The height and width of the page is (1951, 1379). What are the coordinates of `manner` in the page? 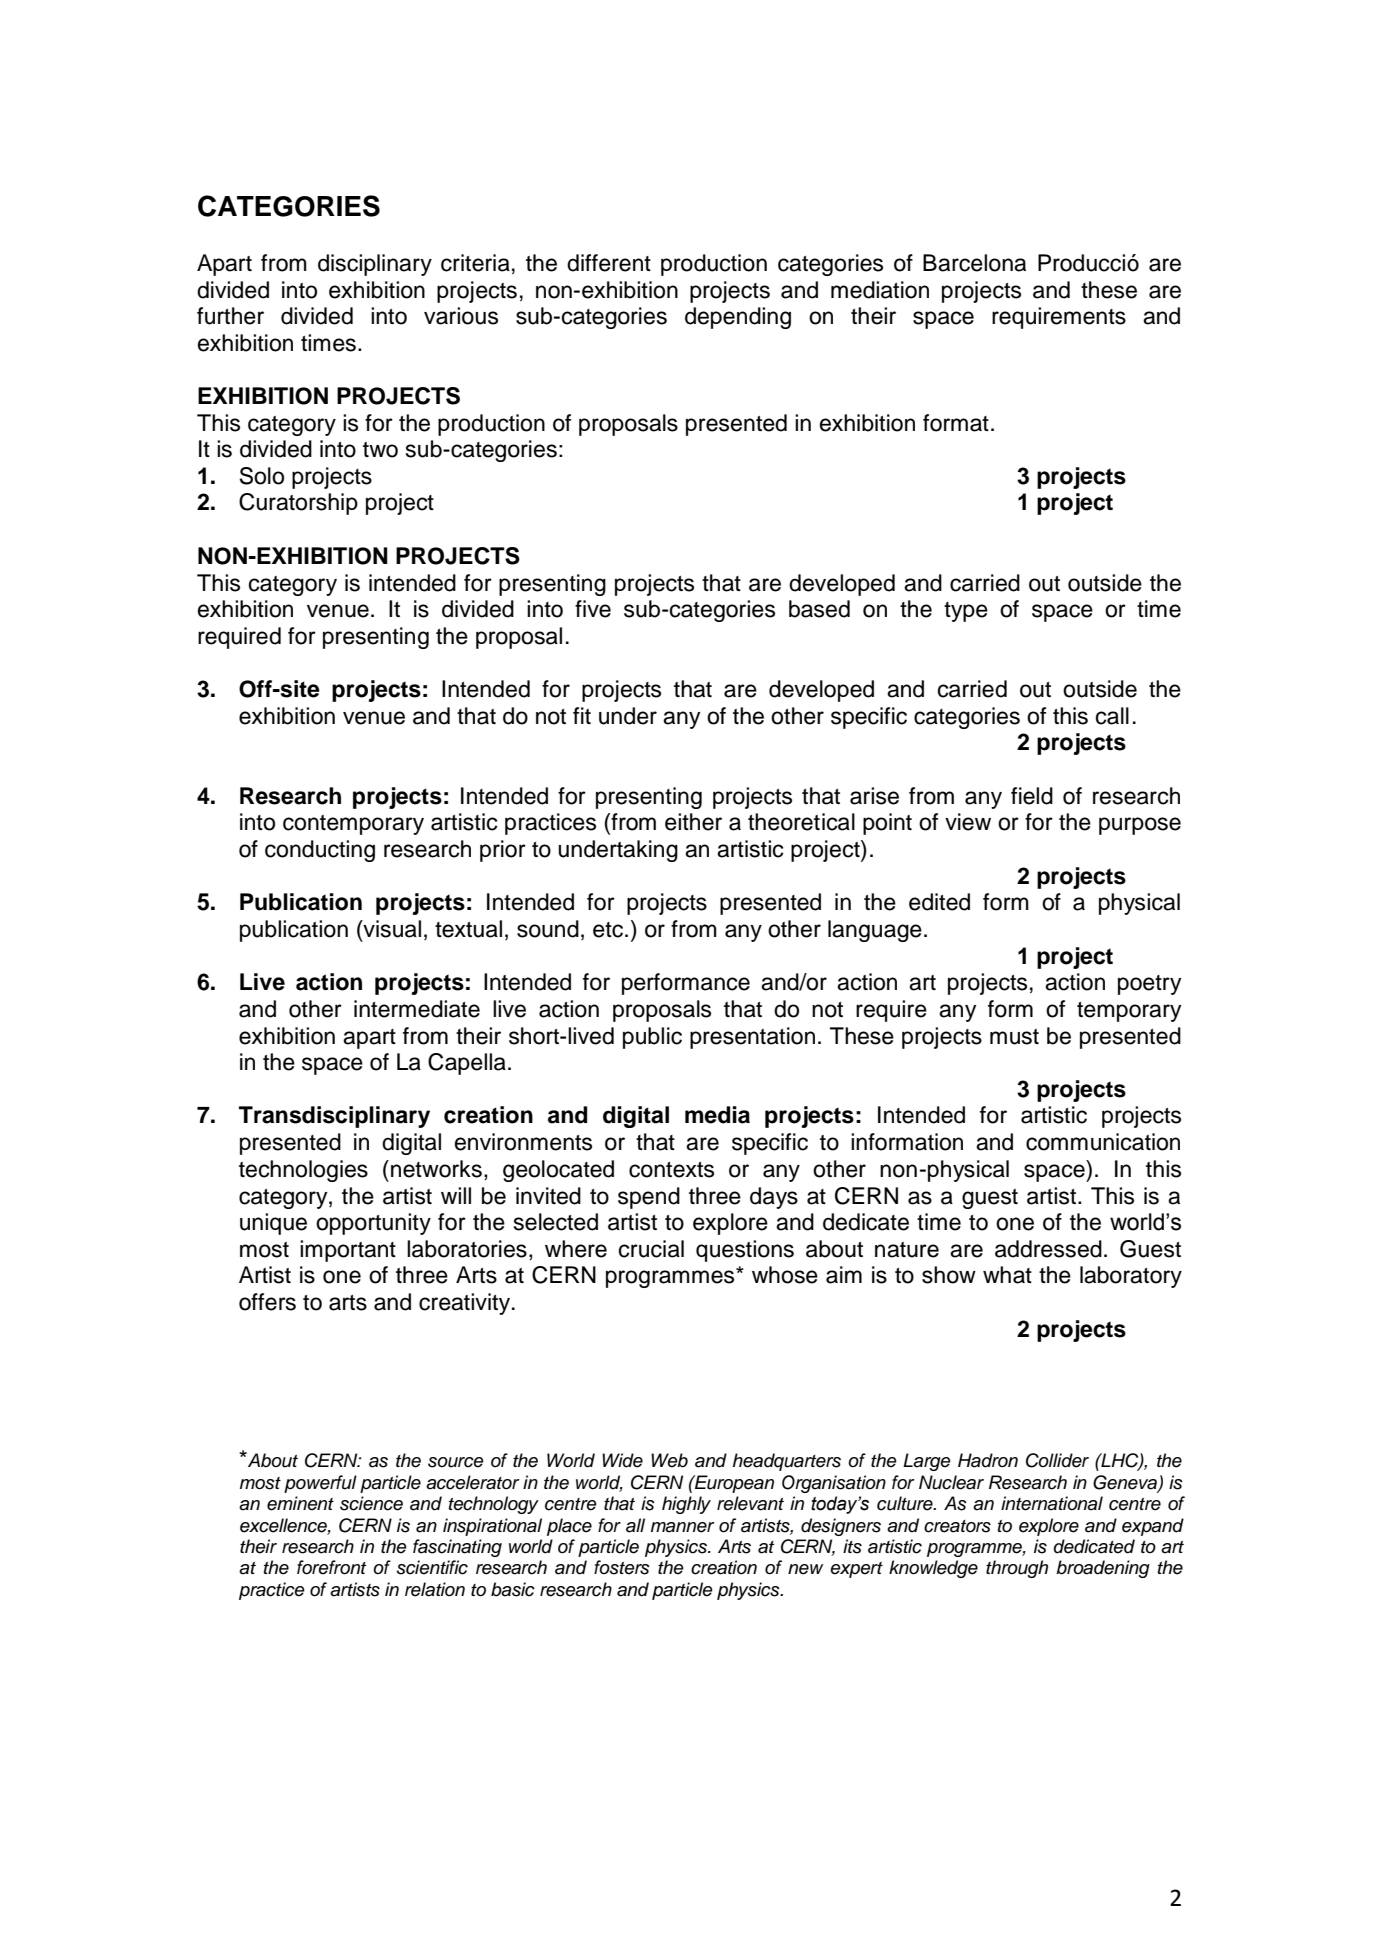 It's located at (683, 1527).
